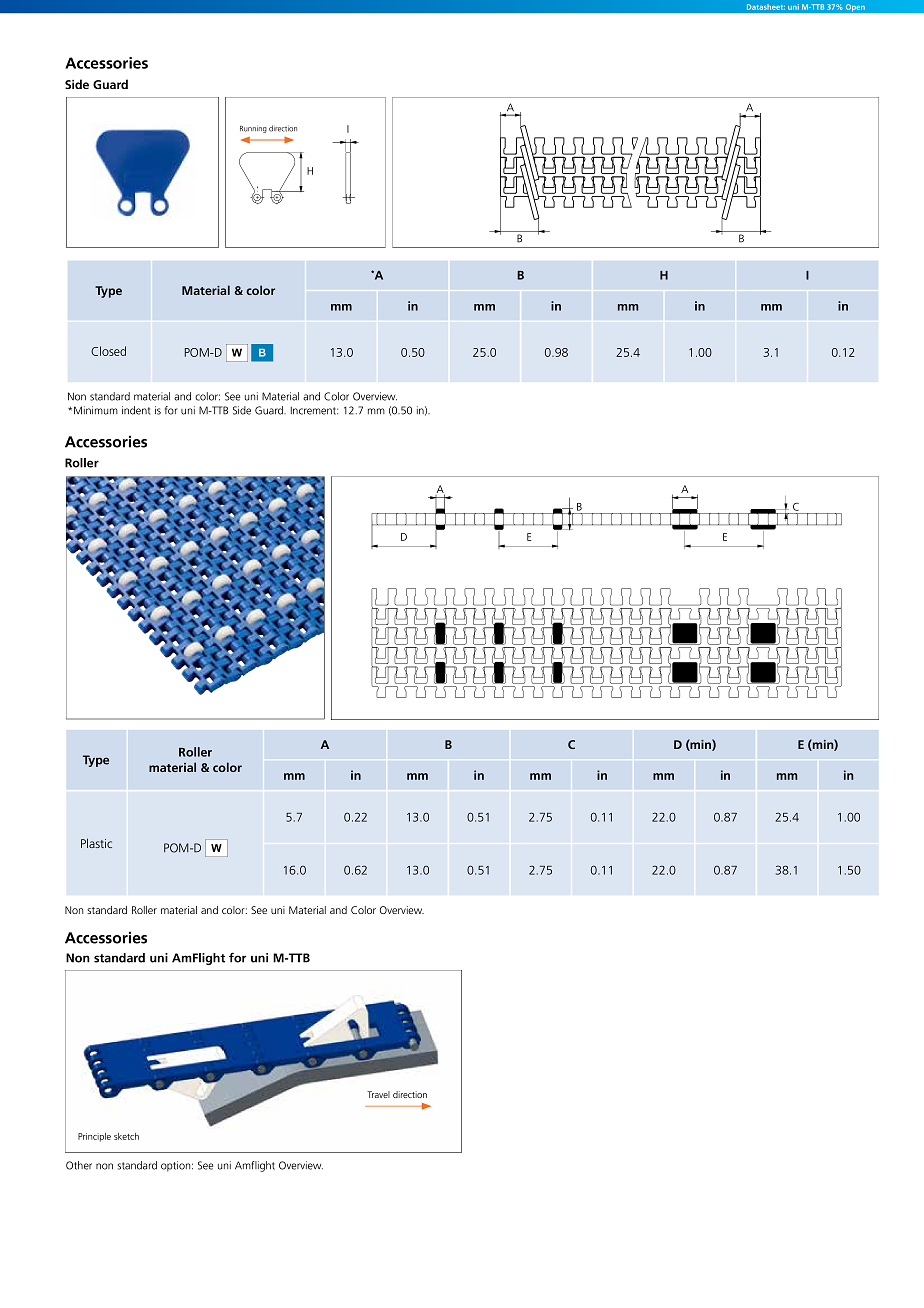 The width and height of the document is (924, 1308). I want to click on Minimum, so click(96, 410).
